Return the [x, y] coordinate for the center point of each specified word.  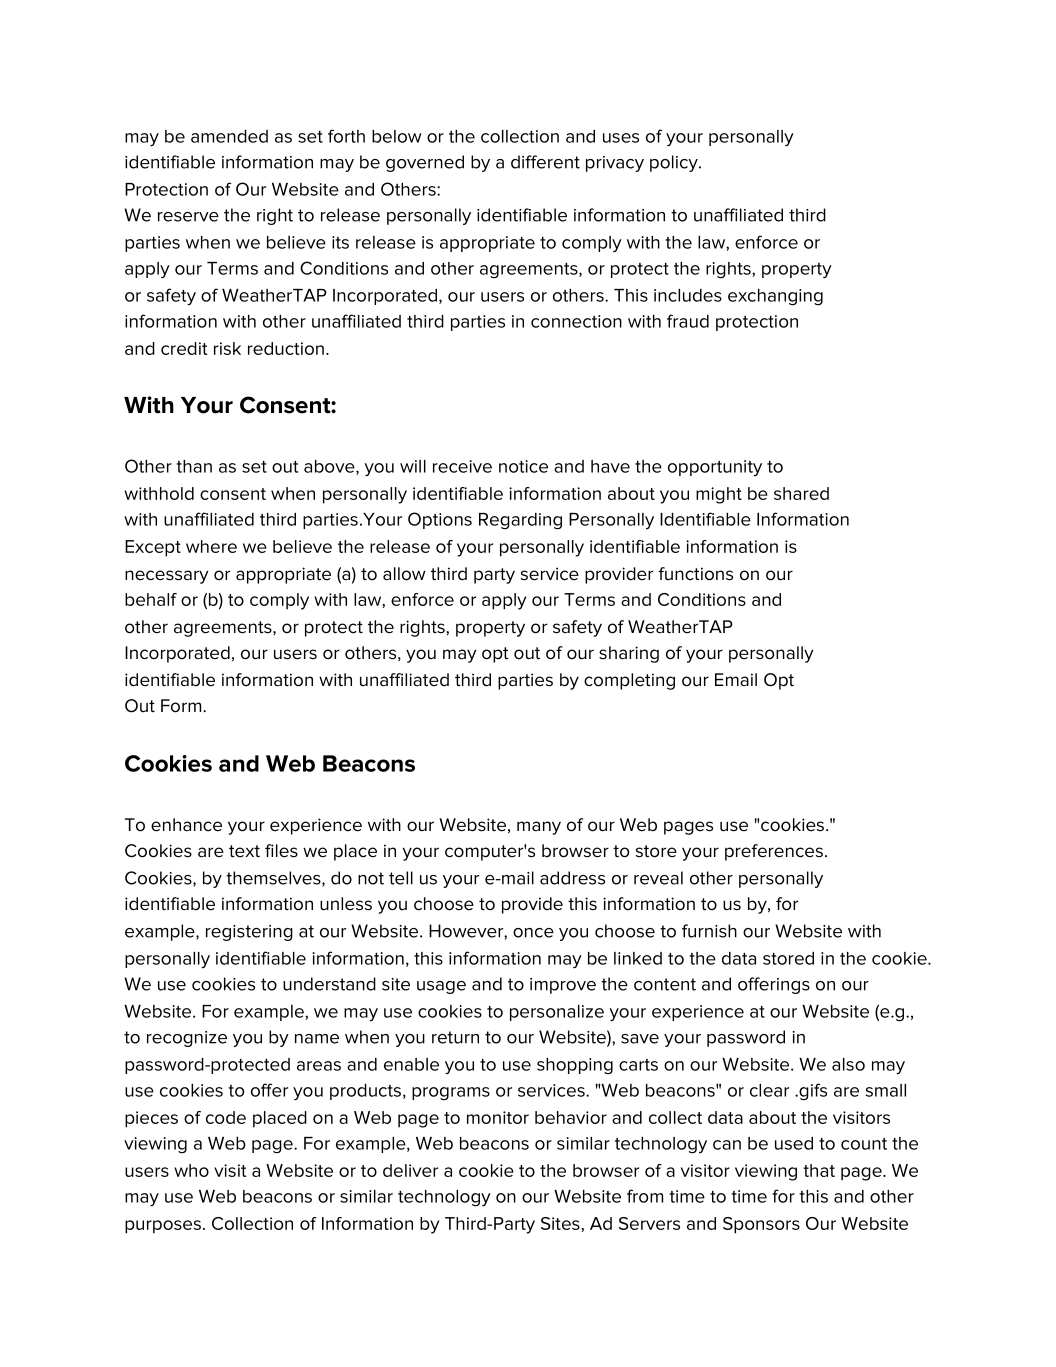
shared [801, 493]
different [545, 162]
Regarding [520, 521]
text [244, 851]
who [191, 1170]
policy [675, 163]
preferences [774, 852]
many [539, 828]
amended [229, 136]
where [211, 546]
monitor [498, 1117]
